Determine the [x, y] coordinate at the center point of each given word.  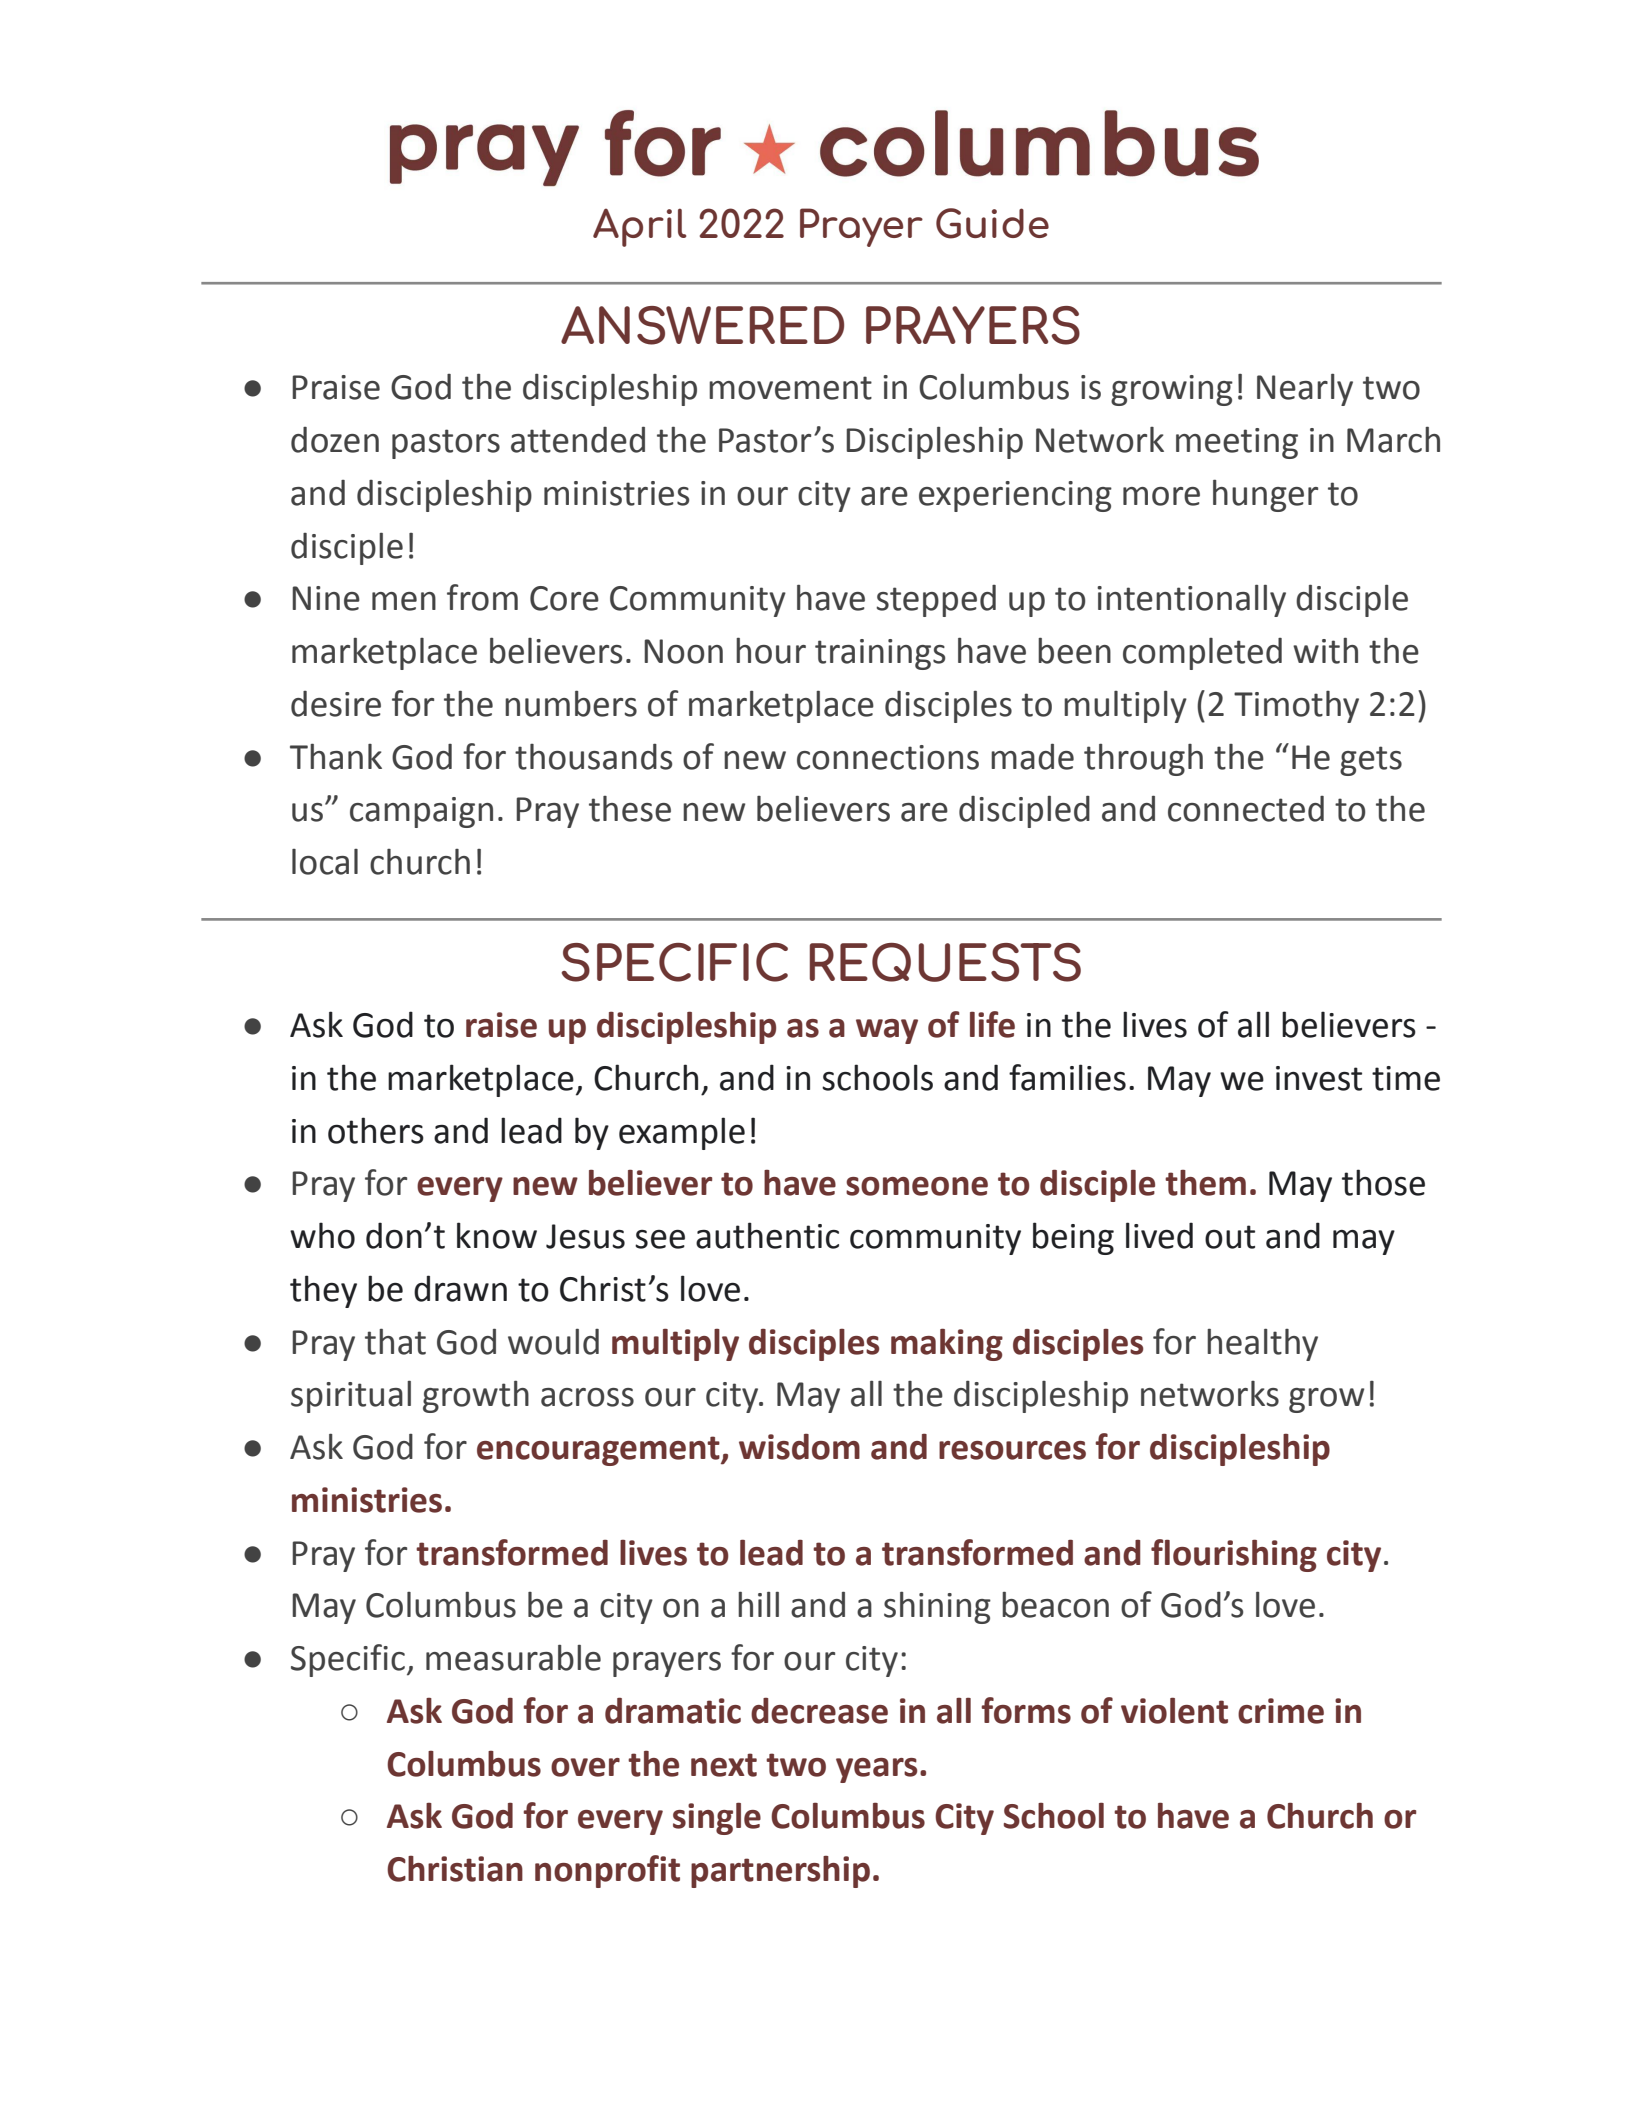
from [482, 597]
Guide [992, 223]
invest [1319, 1078]
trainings [880, 654]
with [1325, 650]
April [639, 227]
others [376, 1130]
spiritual [351, 1397]
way [887, 1031]
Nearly [1305, 389]
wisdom [799, 1446]
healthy [1262, 1344]
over [585, 1767]
